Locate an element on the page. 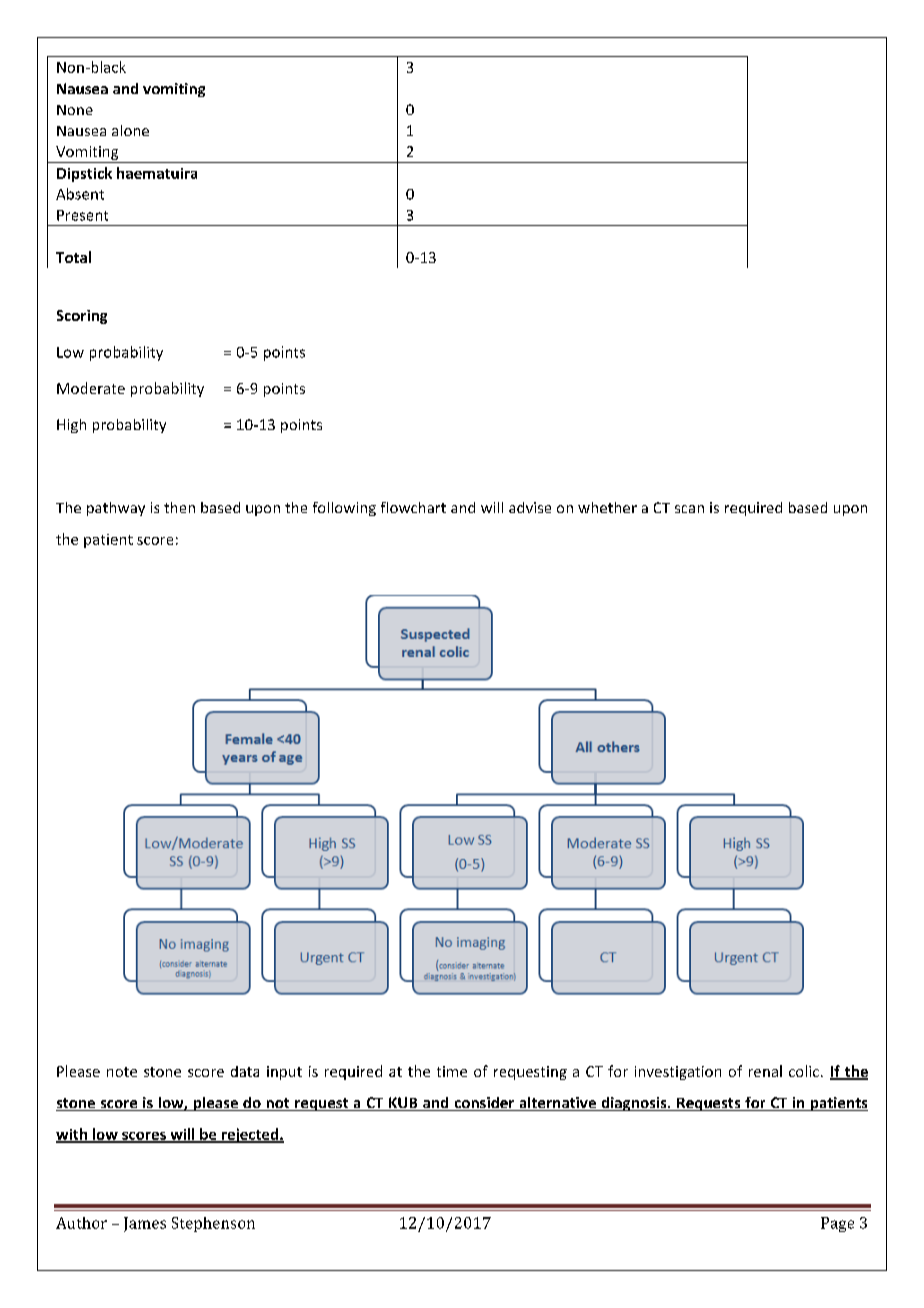 The height and width of the document is (1308, 924). then is located at coordinates (179, 507).
